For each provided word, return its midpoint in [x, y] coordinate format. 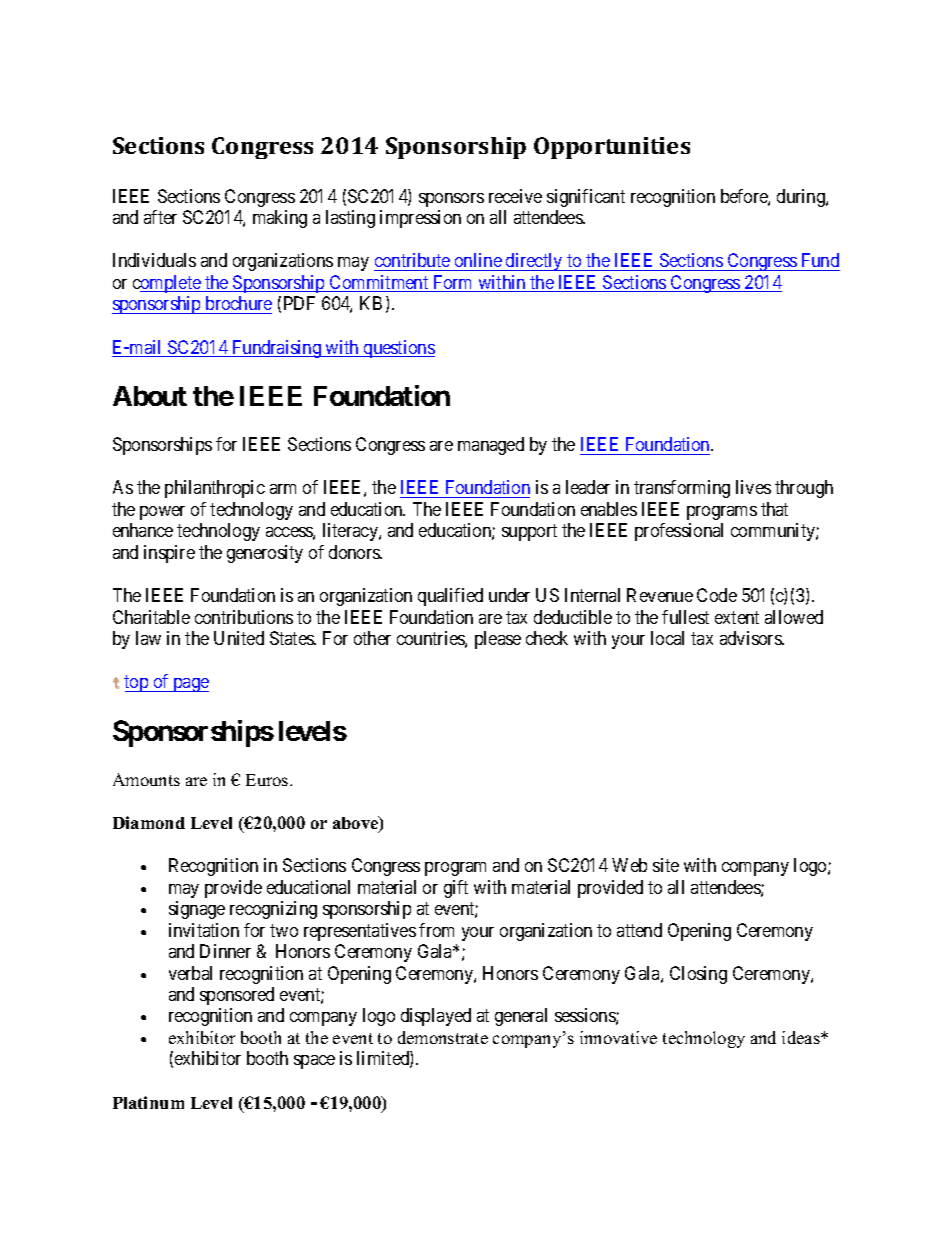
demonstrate [443, 1037]
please [498, 640]
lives [753, 487]
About [150, 396]
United [239, 638]
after [160, 217]
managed [491, 446]
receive [515, 196]
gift [456, 889]
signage [197, 910]
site [666, 865]
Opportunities [612, 148]
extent [737, 617]
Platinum [148, 1102]
